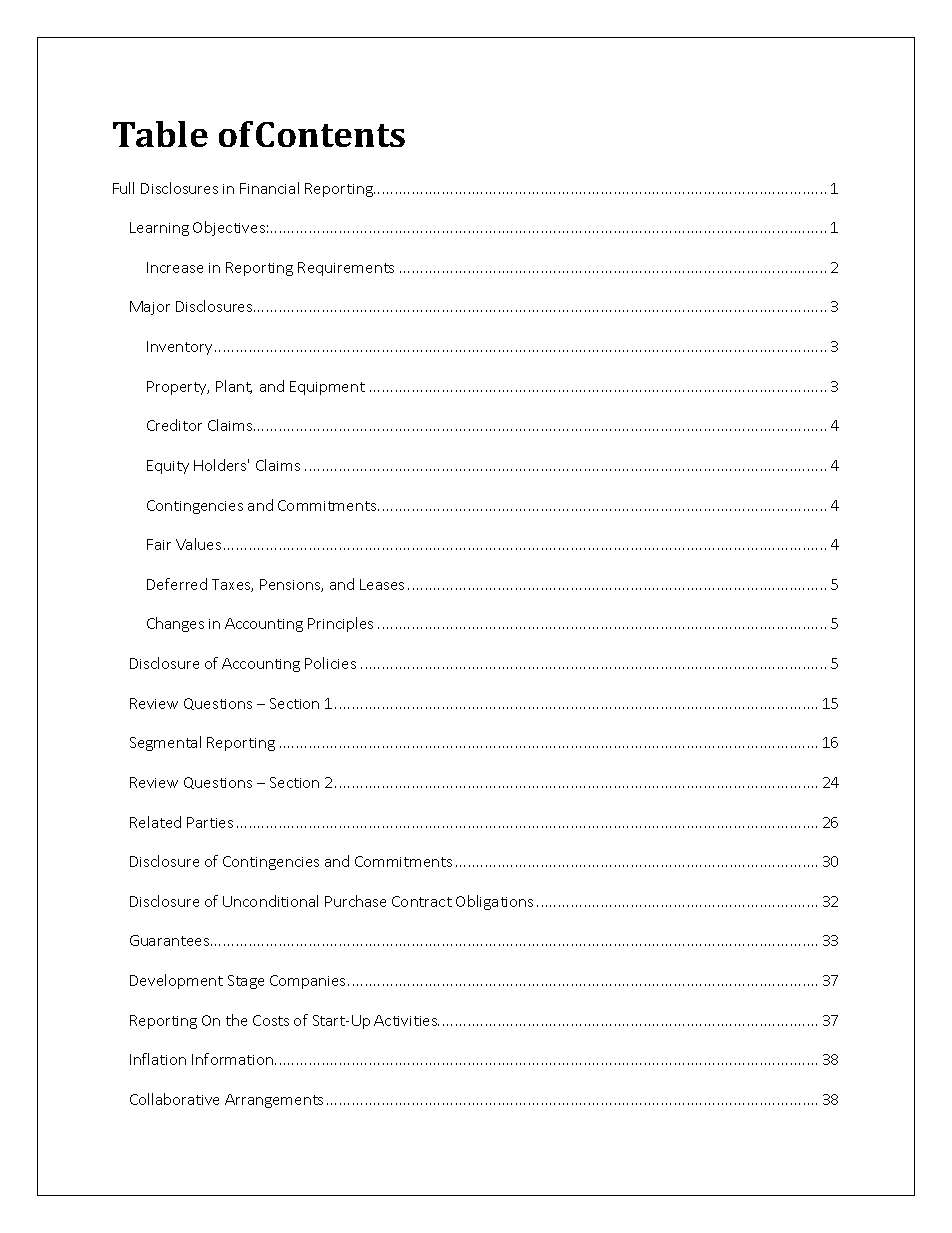 The height and width of the screenshot is (1233, 952). Describe the element at coordinates (158, 1059) in the screenshot. I see `Inflation` at that location.
